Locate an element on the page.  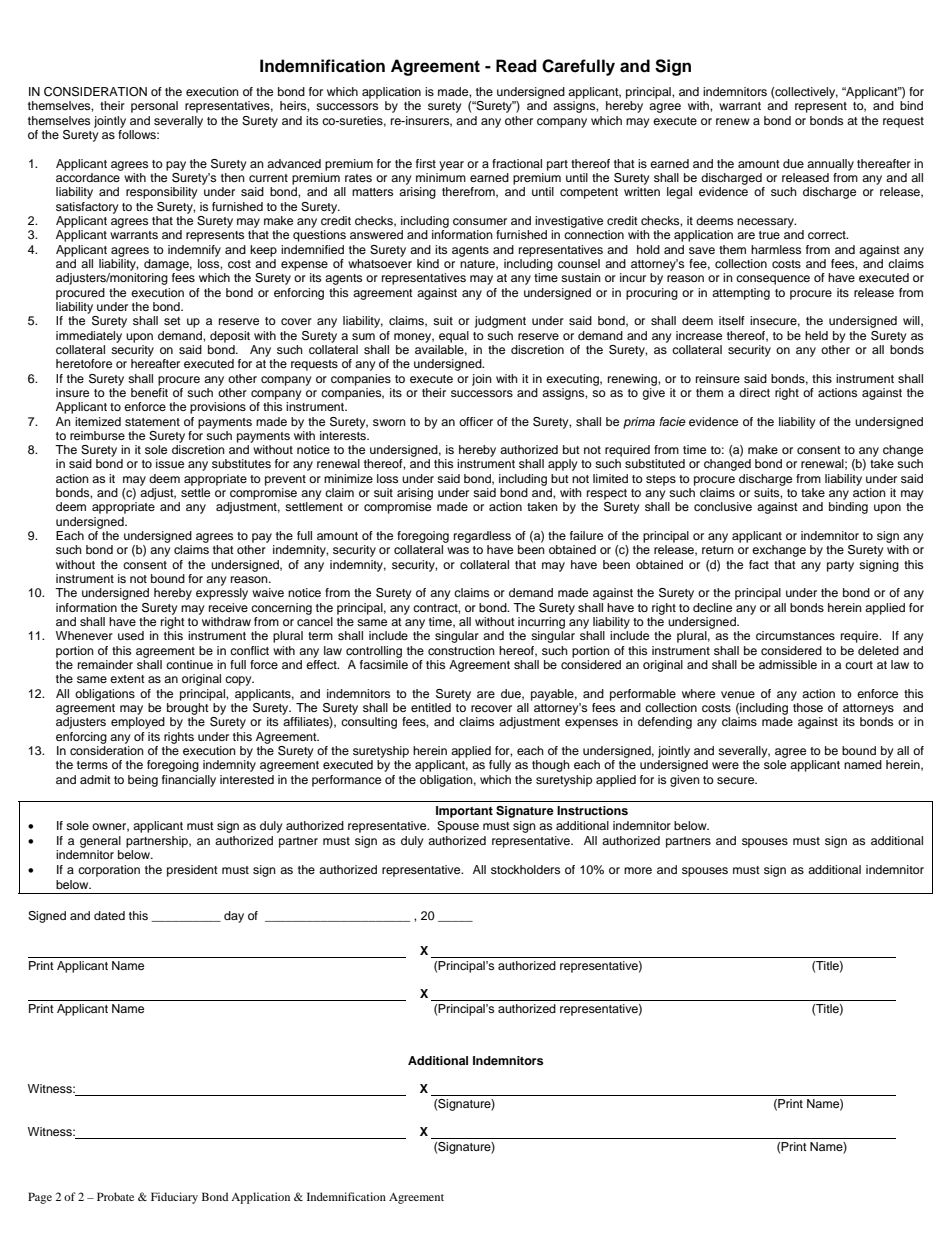
annually is located at coordinates (830, 165).
